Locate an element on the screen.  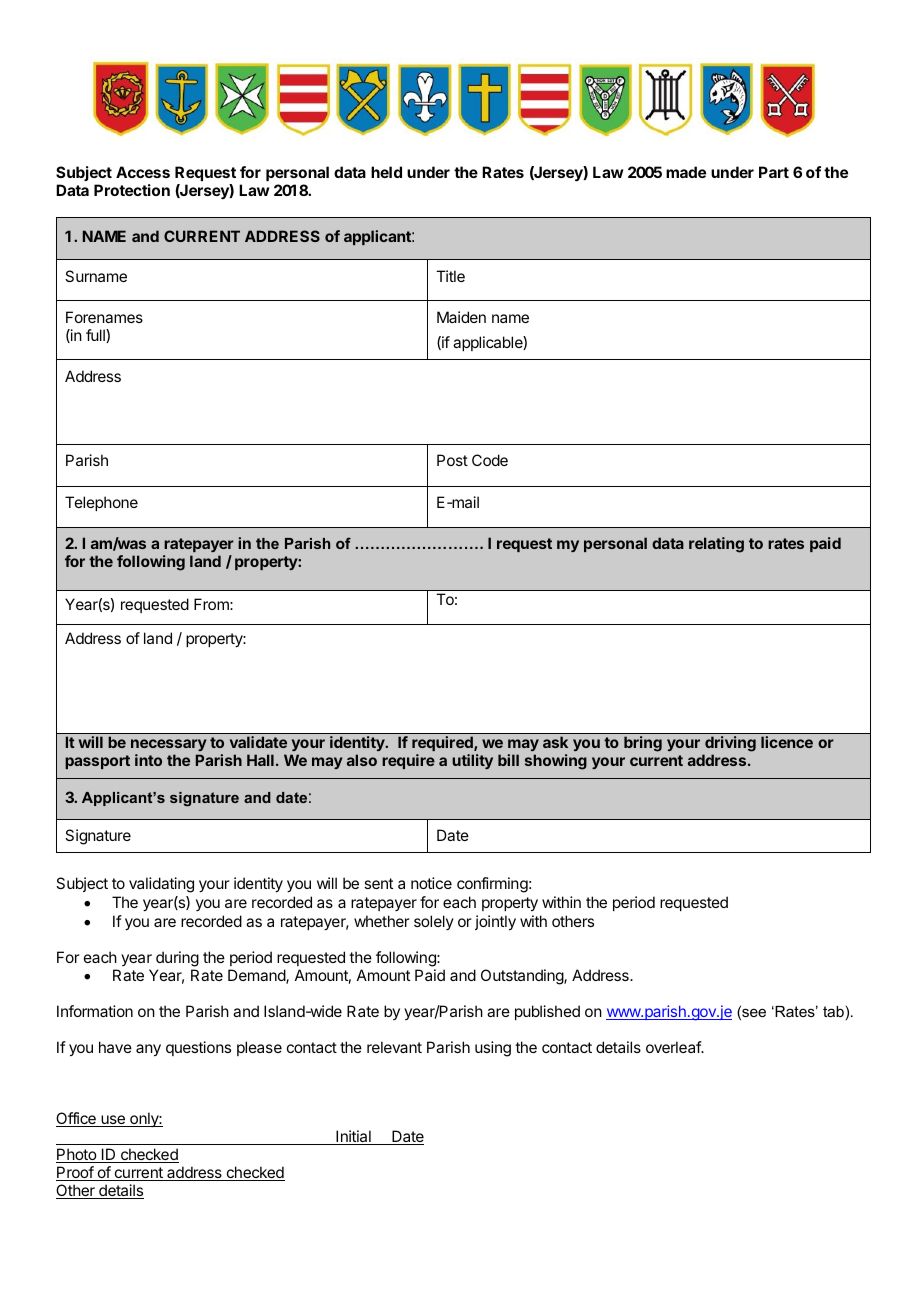
Initial is located at coordinates (353, 1137).
